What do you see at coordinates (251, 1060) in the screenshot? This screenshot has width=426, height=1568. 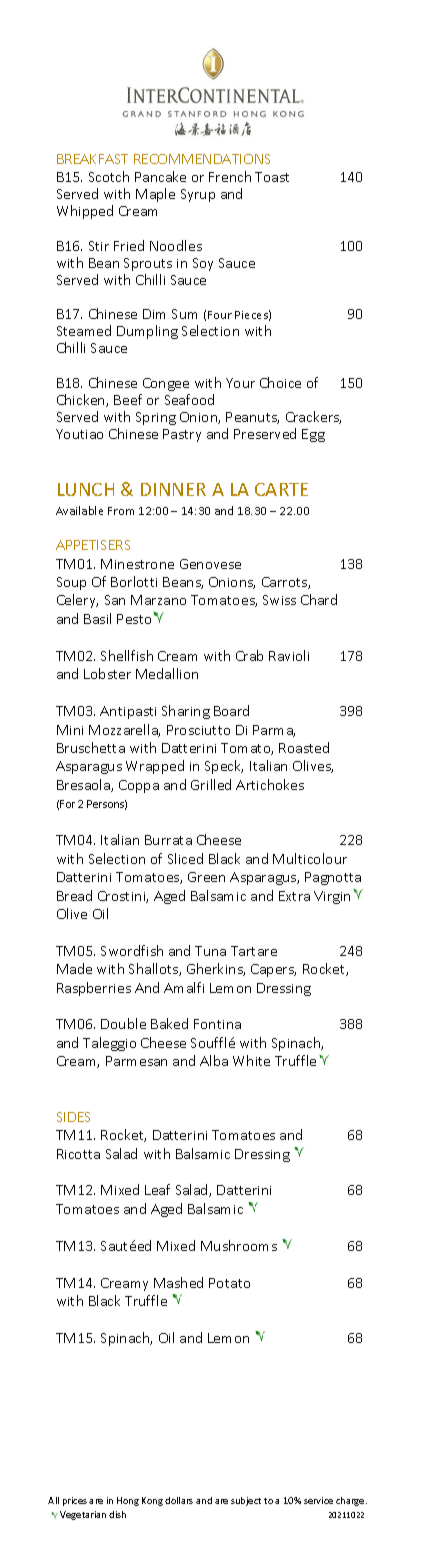 I see `White` at bounding box center [251, 1060].
